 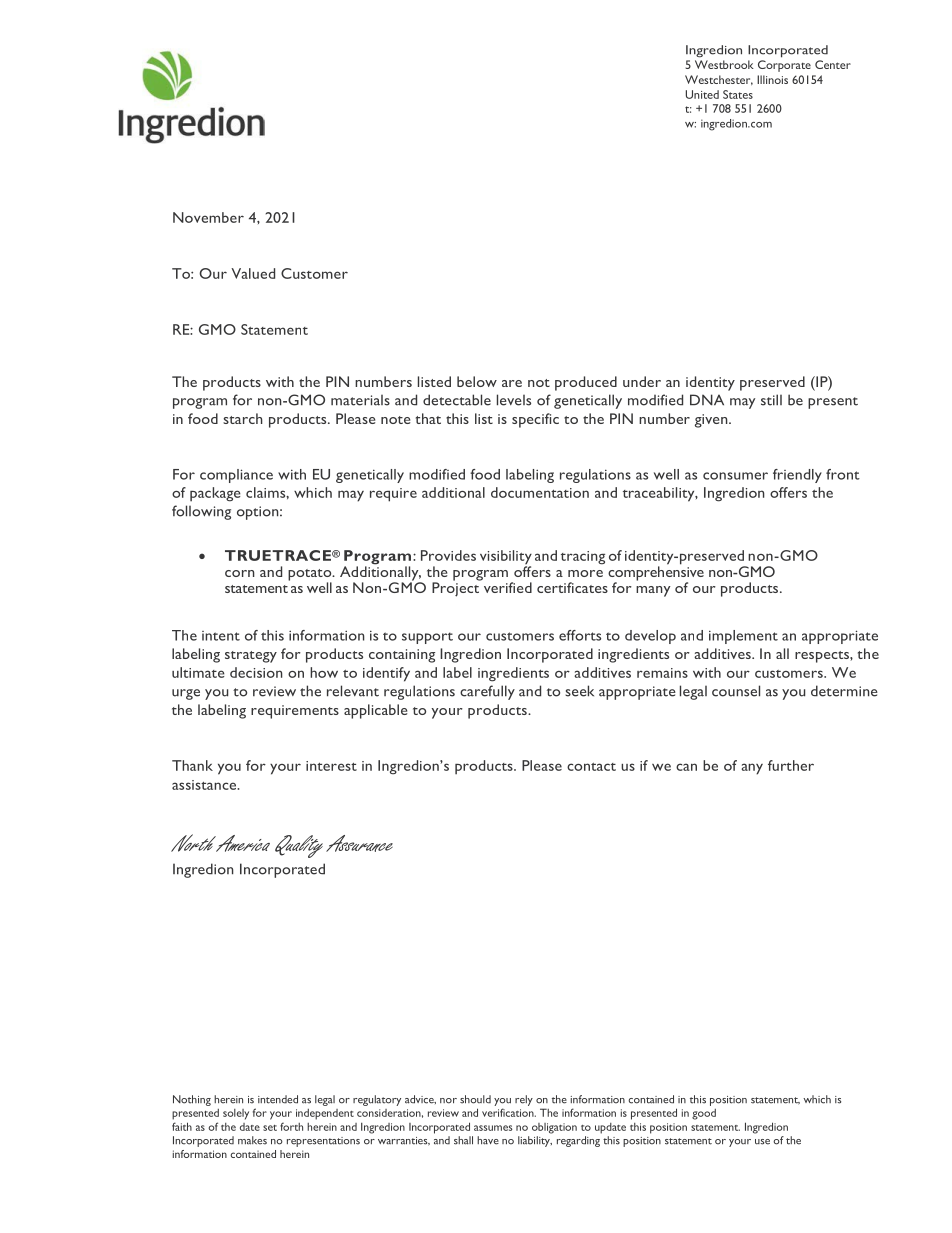 What do you see at coordinates (240, 573) in the screenshot?
I see `corn` at bounding box center [240, 573].
